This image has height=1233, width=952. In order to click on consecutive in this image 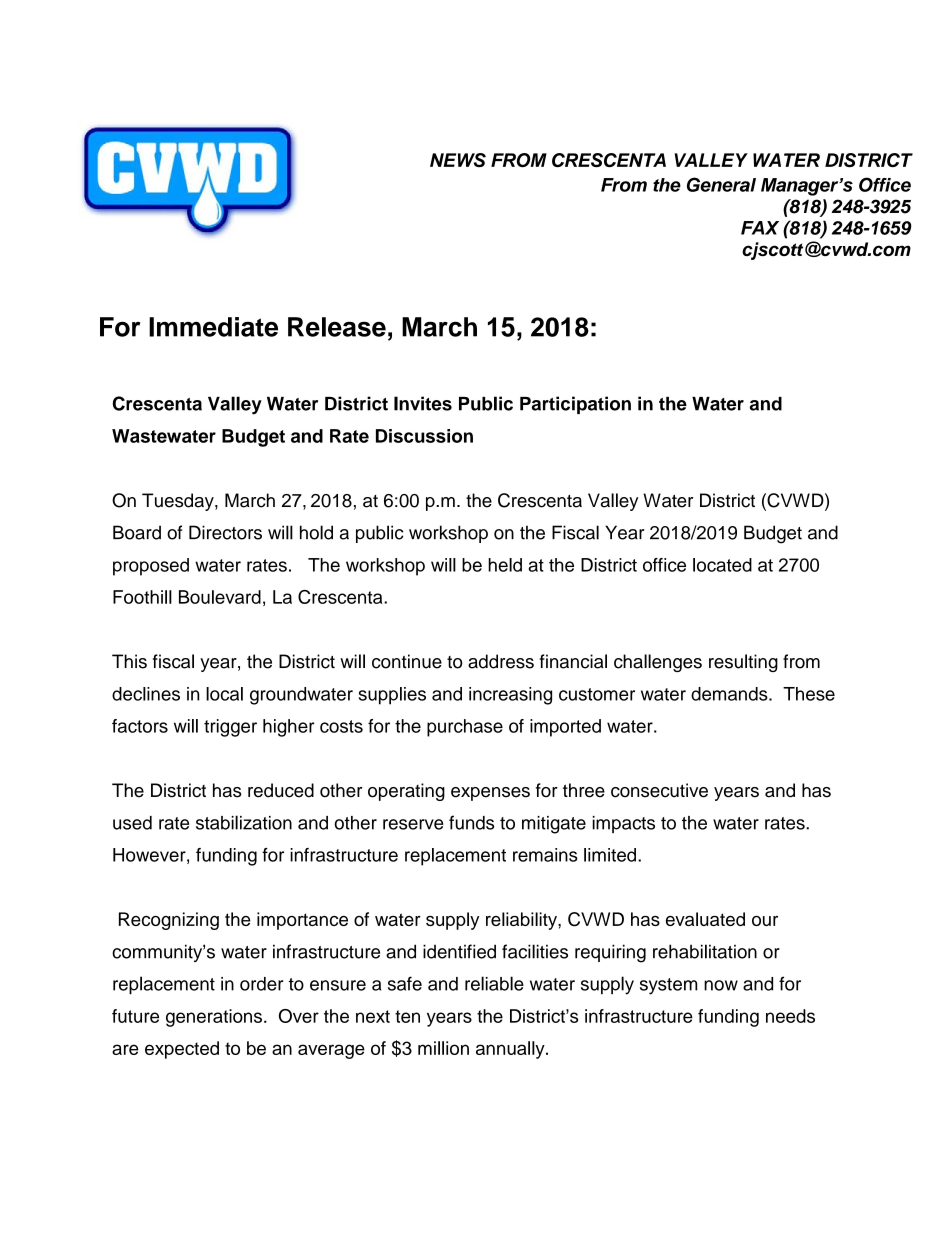, I will do `click(659, 790)`.
